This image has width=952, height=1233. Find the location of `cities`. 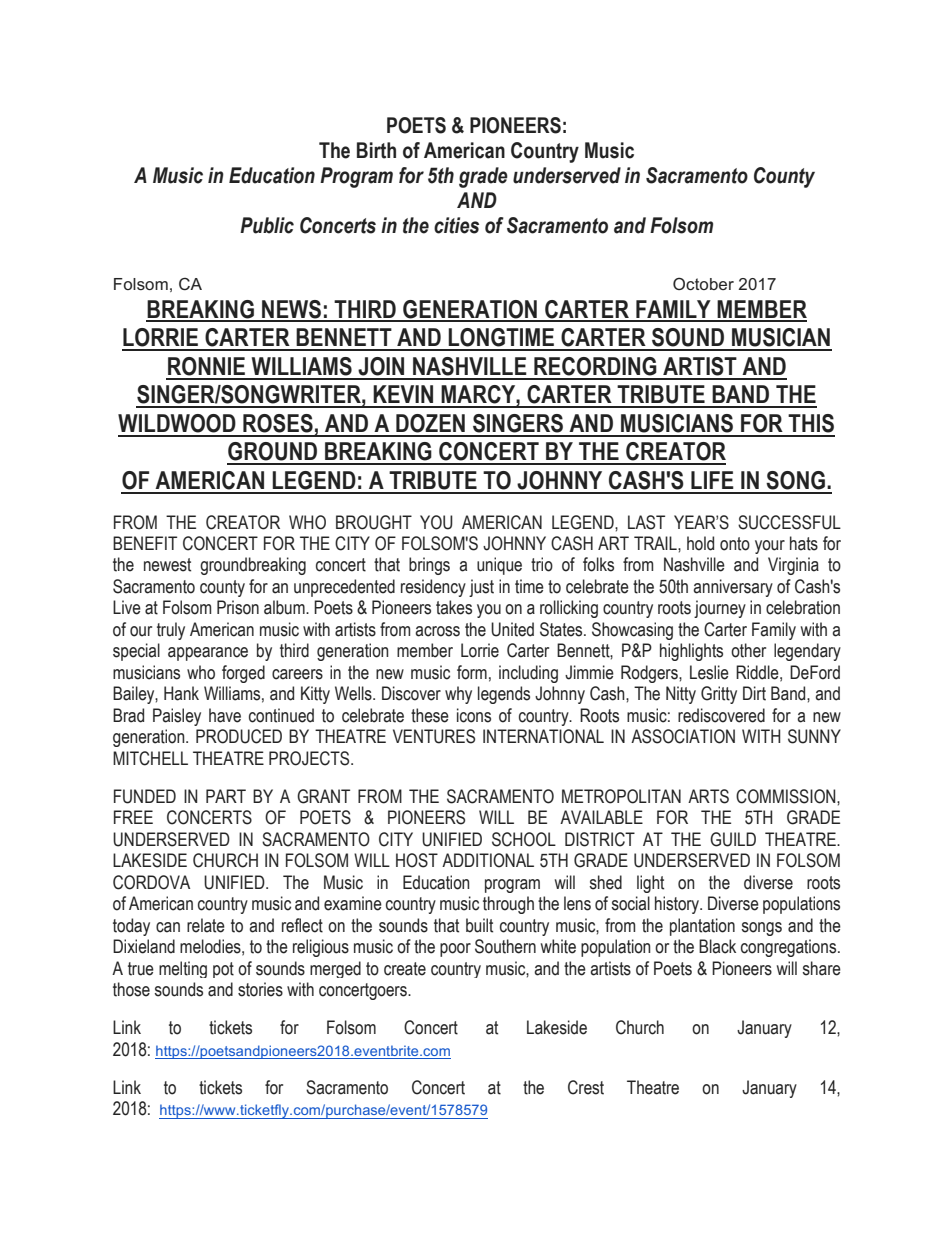

cities is located at coordinates (456, 225).
